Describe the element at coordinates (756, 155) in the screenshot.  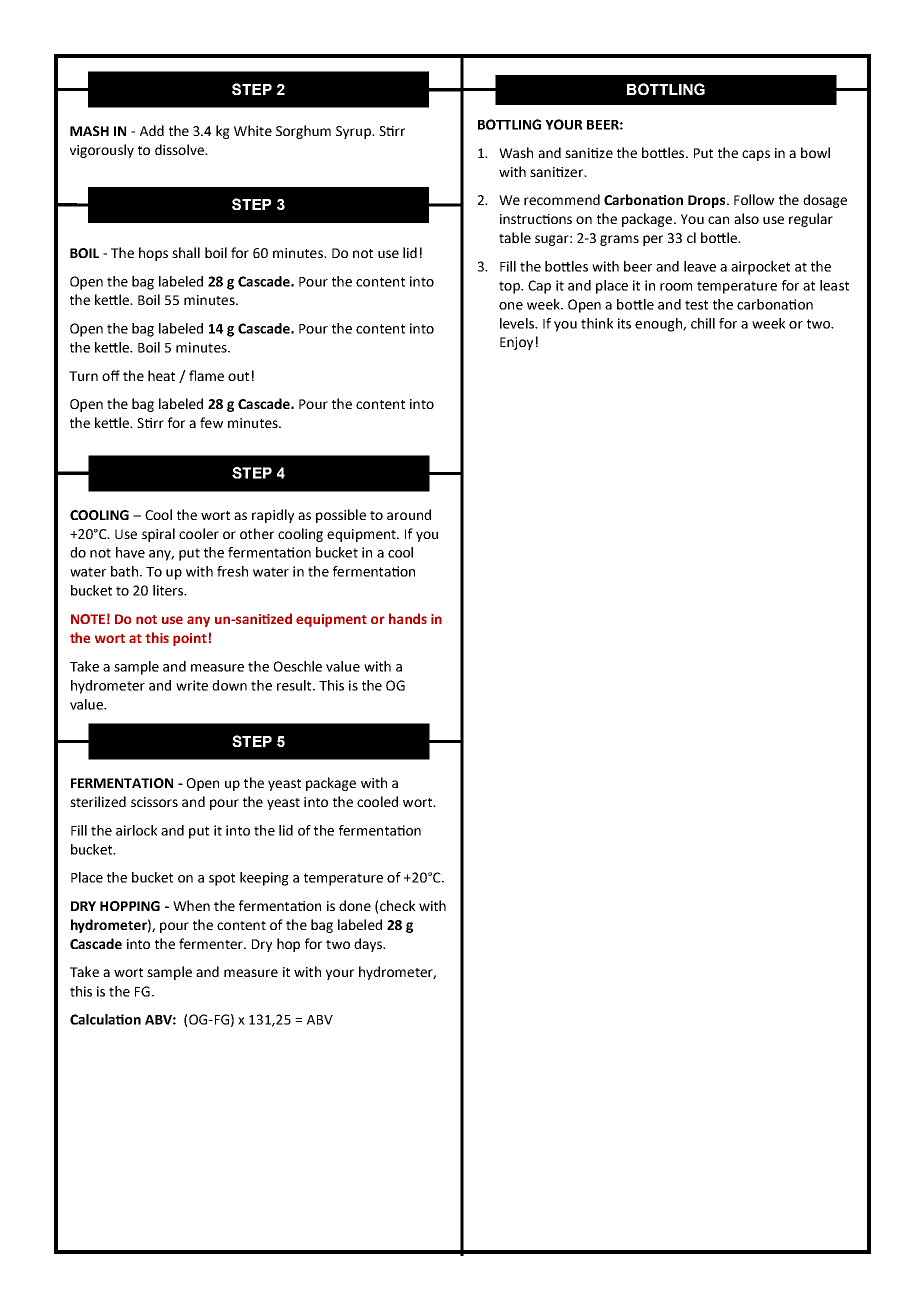
I see `caps` at that location.
